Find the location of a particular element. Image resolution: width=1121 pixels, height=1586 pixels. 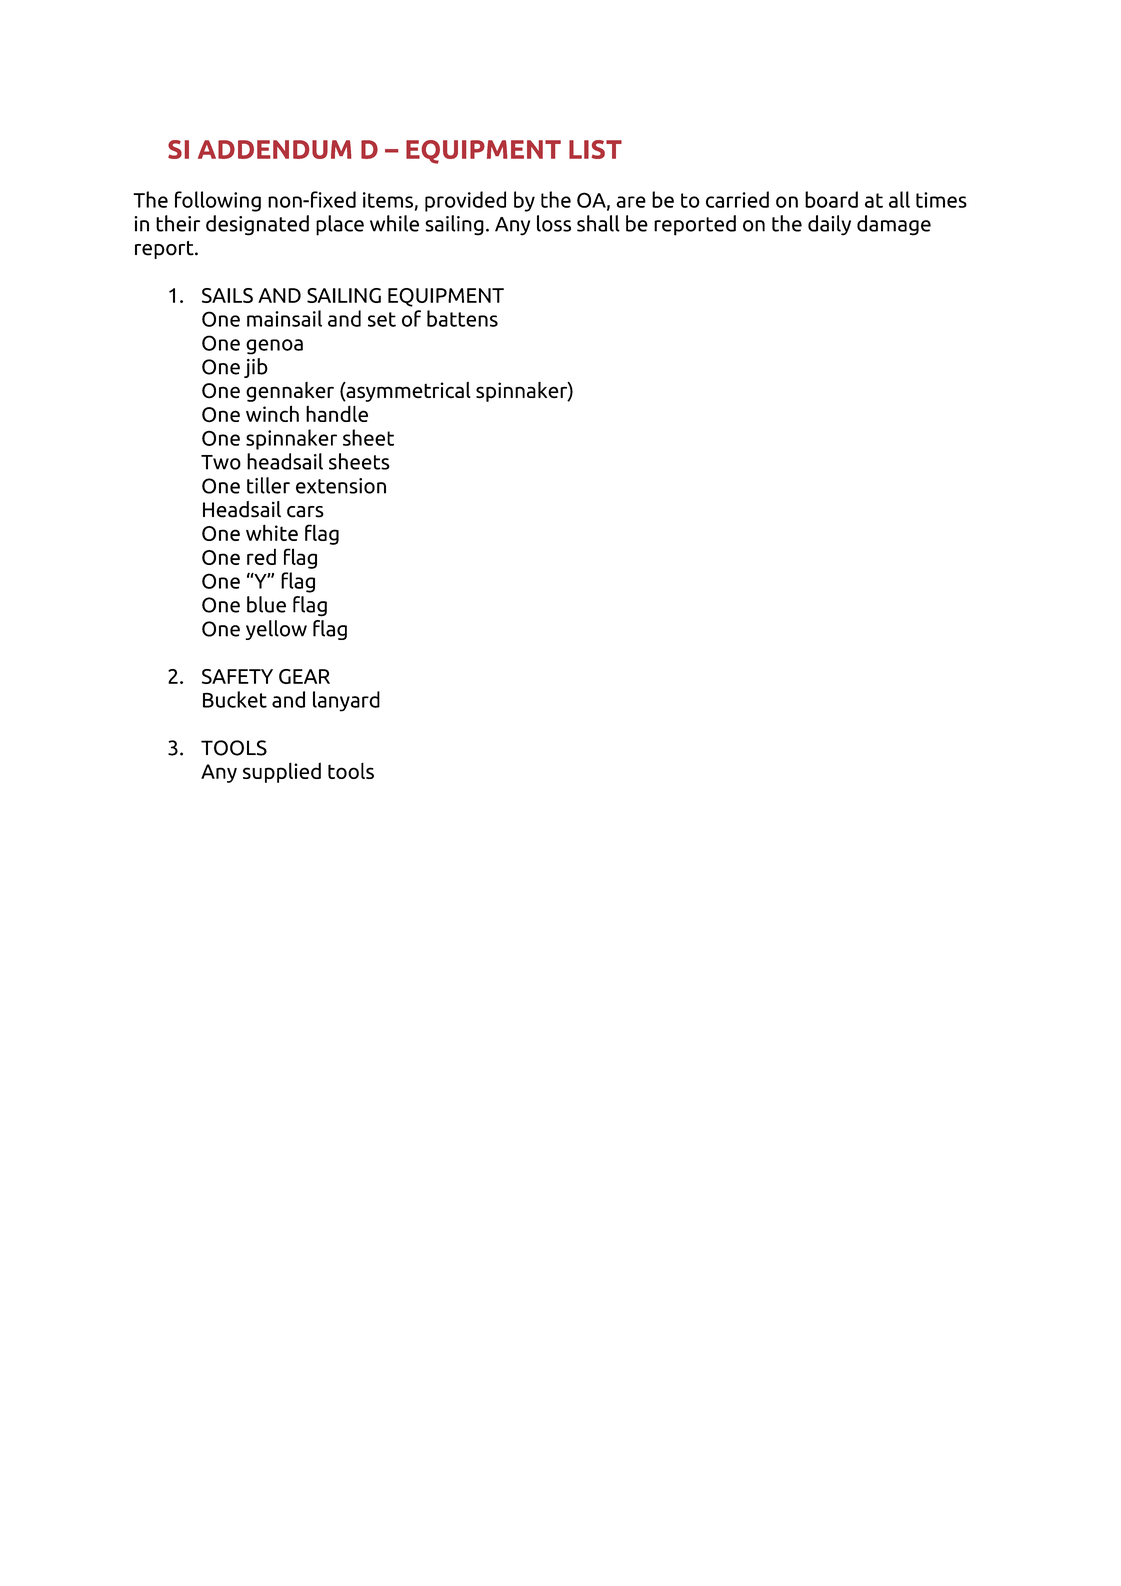

lanyard is located at coordinates (346, 701).
